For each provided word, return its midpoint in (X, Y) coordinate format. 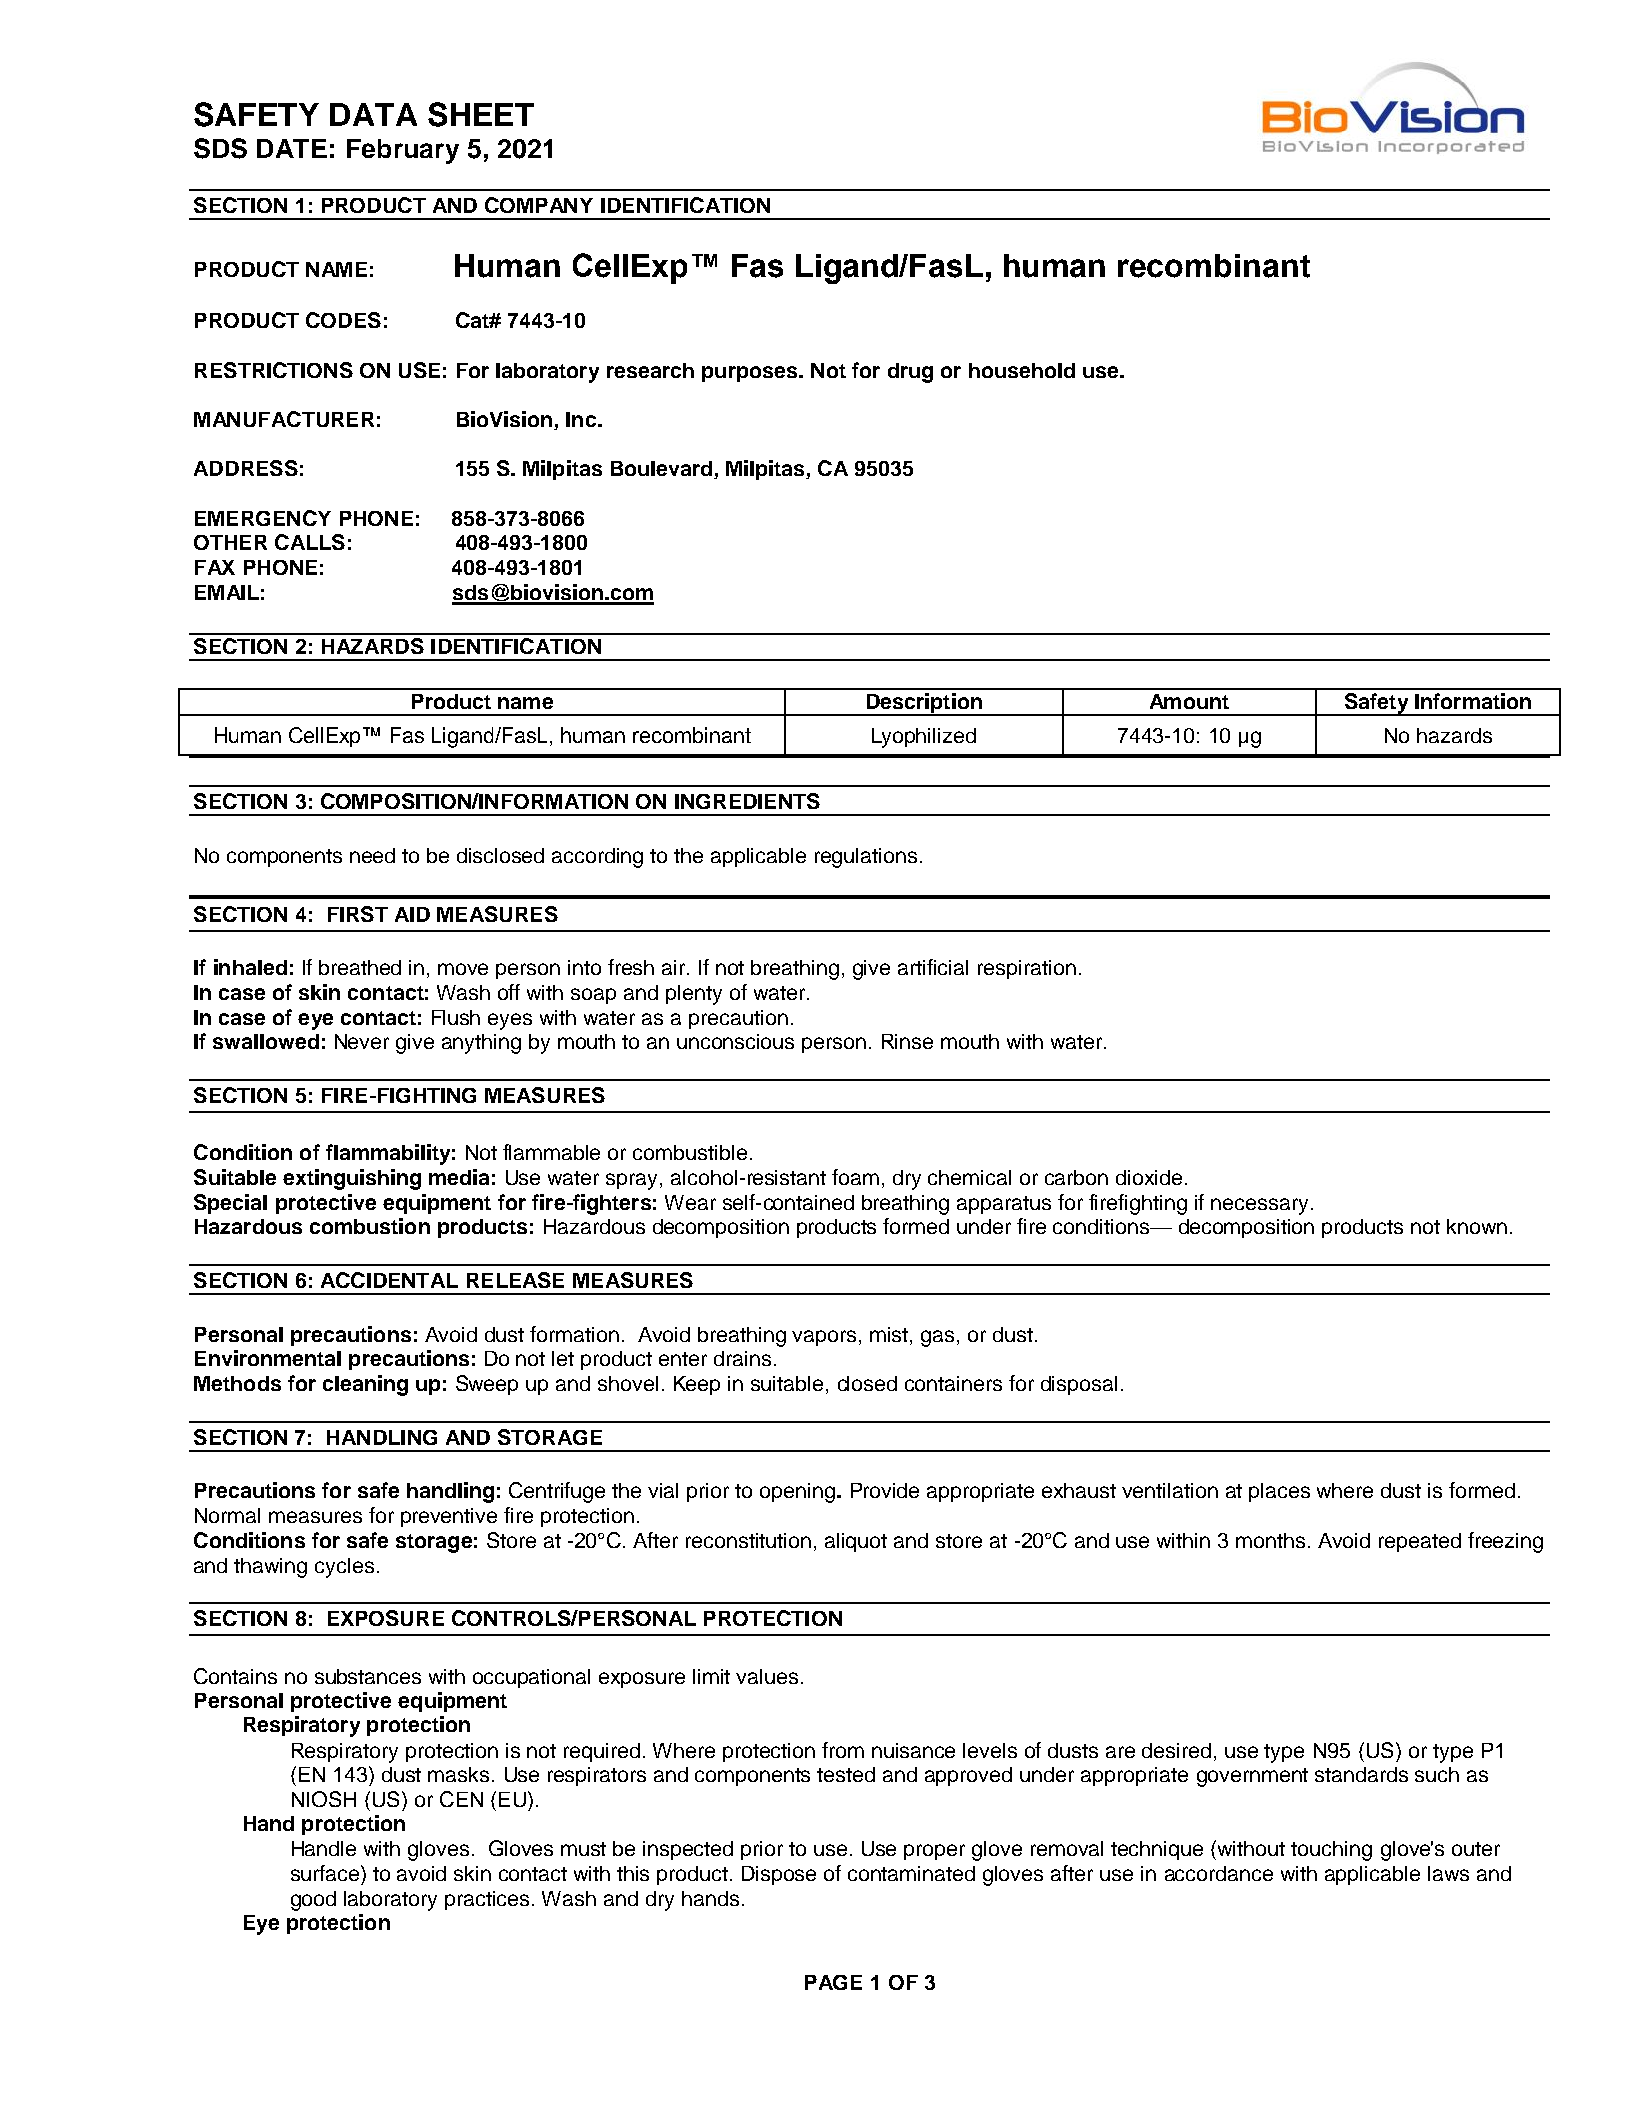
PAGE (833, 1982)
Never (362, 1041)
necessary (1259, 1206)
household (1022, 370)
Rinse (907, 1041)
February (403, 151)
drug (910, 373)
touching (1331, 1851)
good (313, 1901)
